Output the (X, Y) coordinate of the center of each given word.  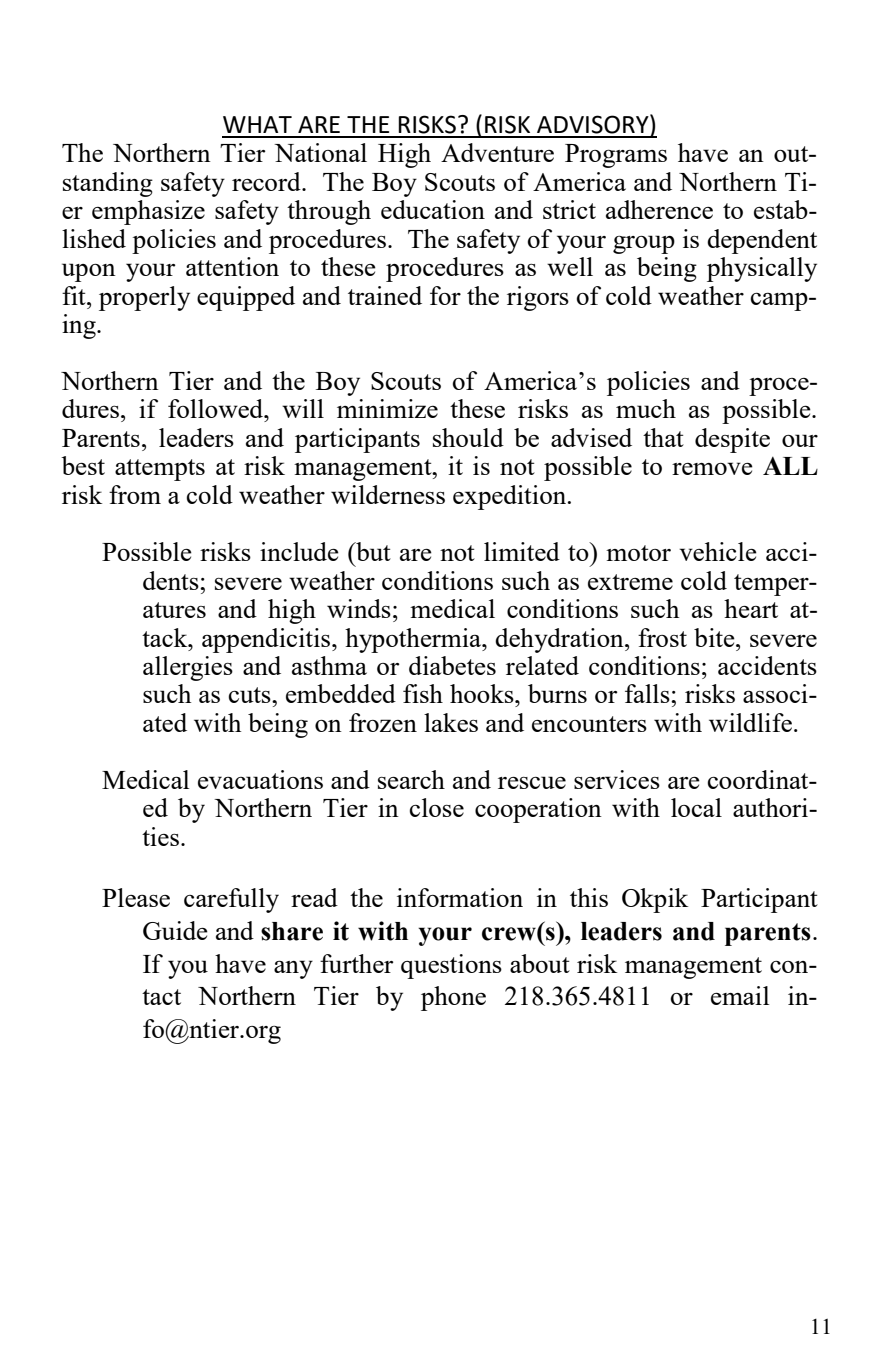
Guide (175, 930)
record (267, 181)
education (433, 209)
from (135, 494)
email (740, 995)
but (372, 551)
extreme (630, 582)
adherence (659, 209)
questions (451, 966)
